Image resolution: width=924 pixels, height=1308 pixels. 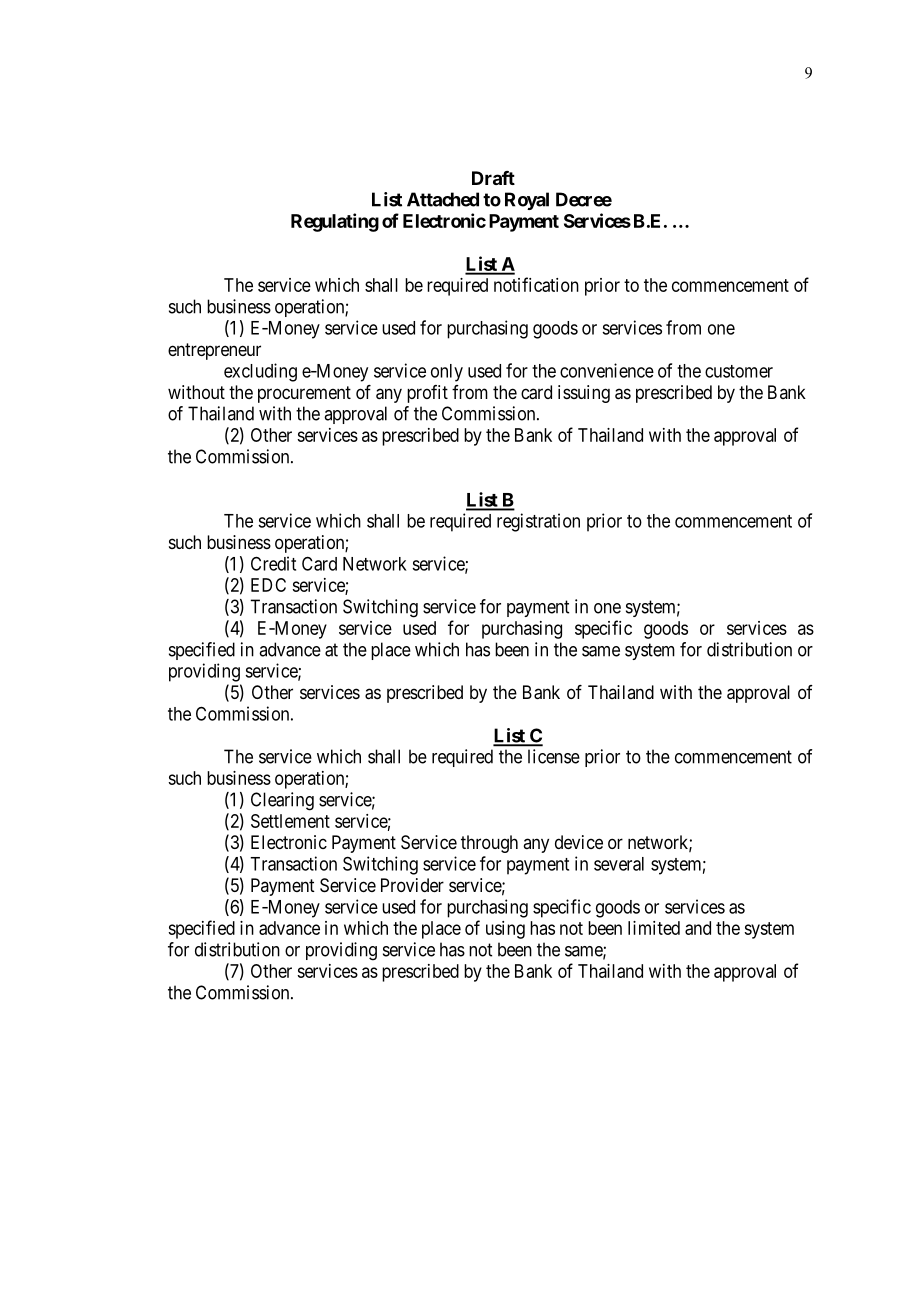 What do you see at coordinates (268, 585) in the image?
I see `EDC` at bounding box center [268, 585].
